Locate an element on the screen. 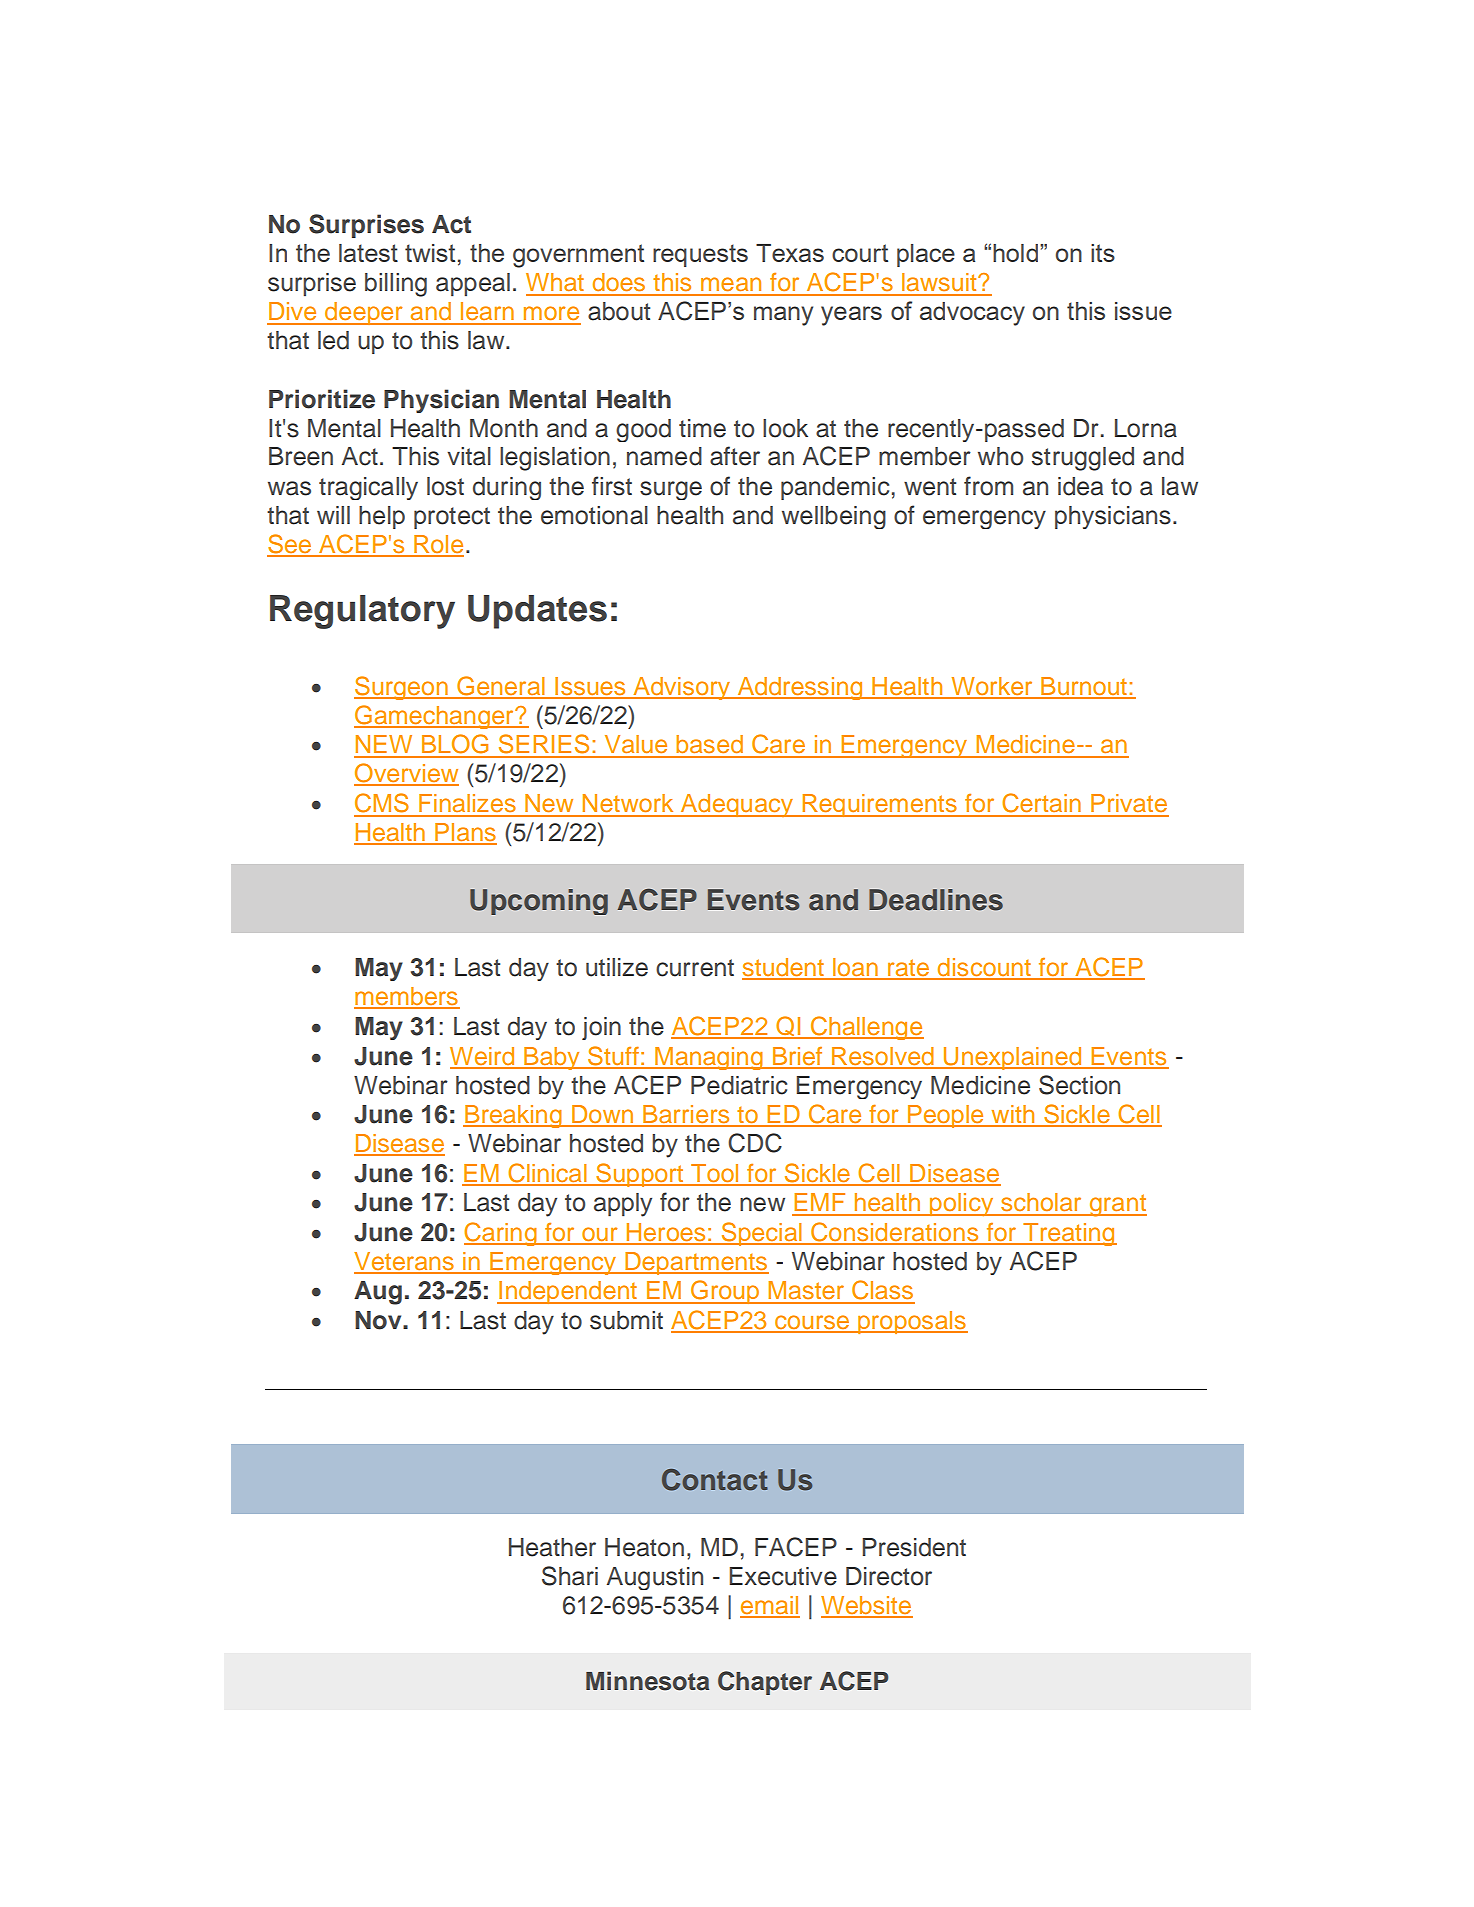  billing is located at coordinates (396, 285).
